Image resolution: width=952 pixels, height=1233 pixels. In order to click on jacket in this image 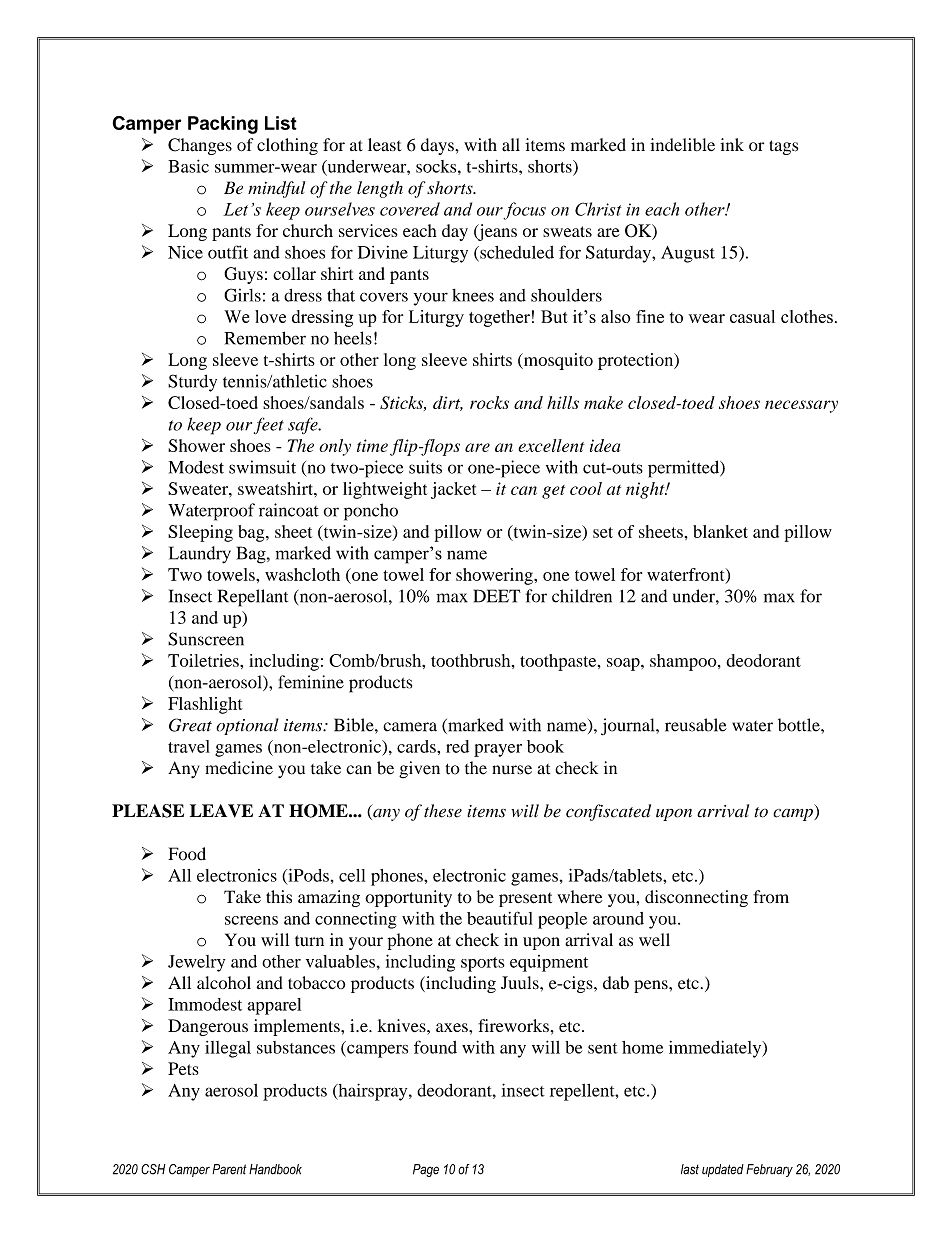, I will do `click(453, 490)`.
